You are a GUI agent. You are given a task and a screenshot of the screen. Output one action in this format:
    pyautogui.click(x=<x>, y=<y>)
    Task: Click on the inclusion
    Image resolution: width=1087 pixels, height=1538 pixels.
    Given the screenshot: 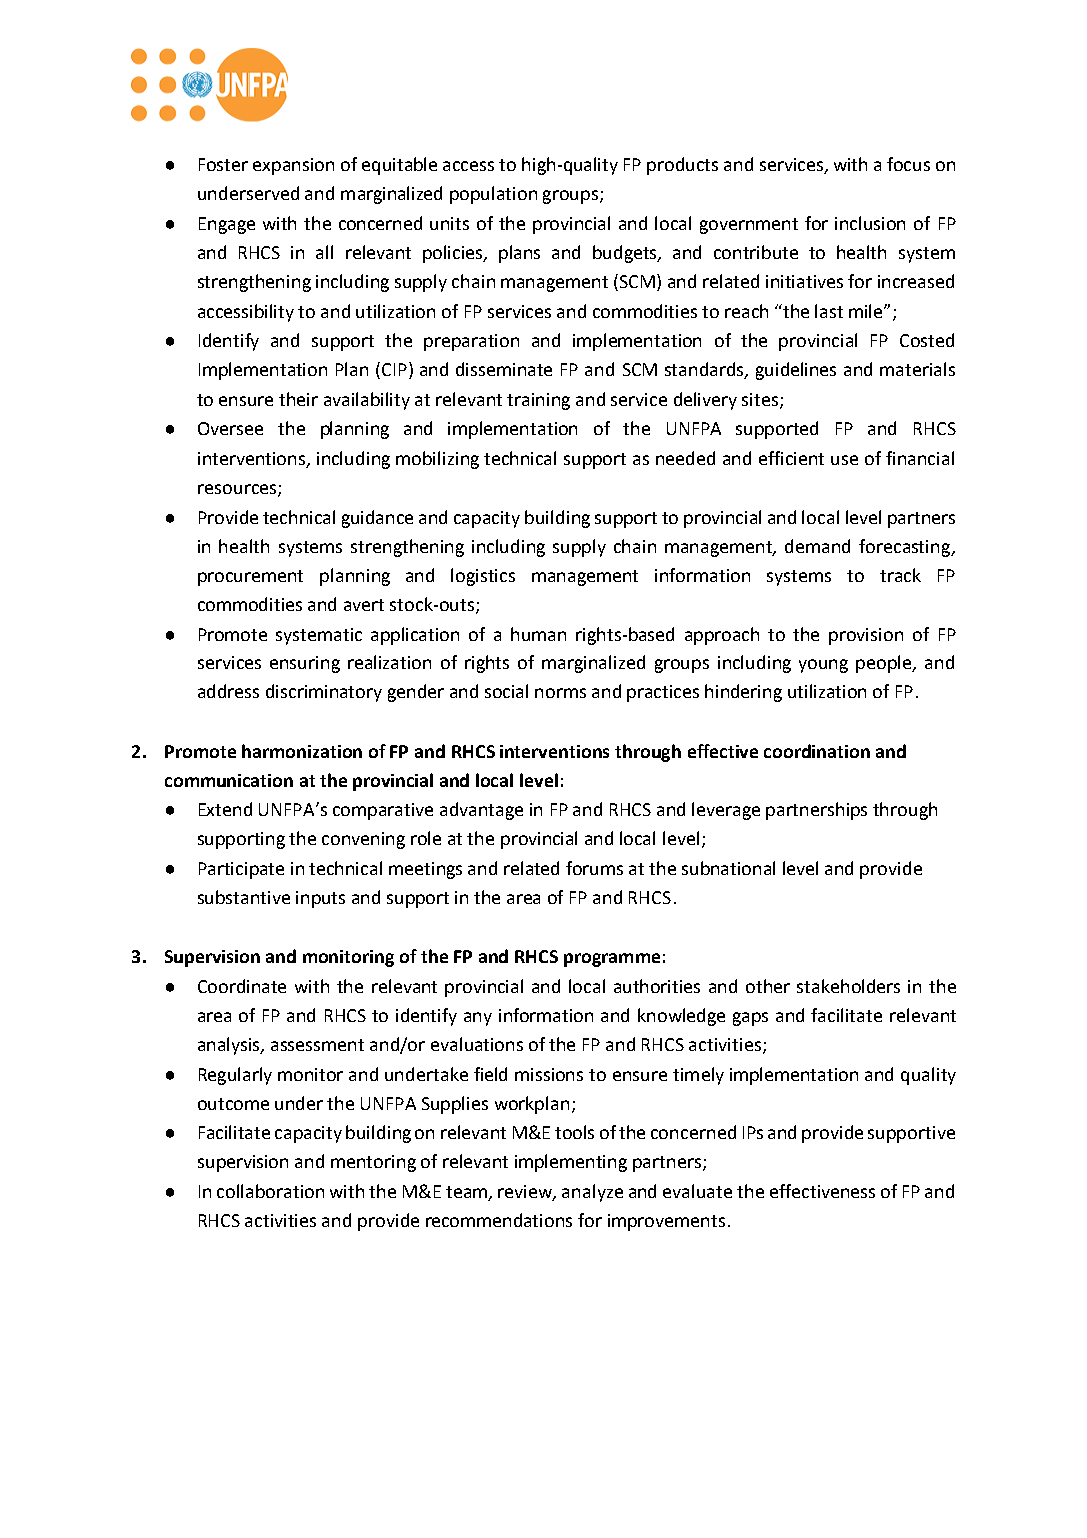 What is the action you would take?
    pyautogui.click(x=870, y=223)
